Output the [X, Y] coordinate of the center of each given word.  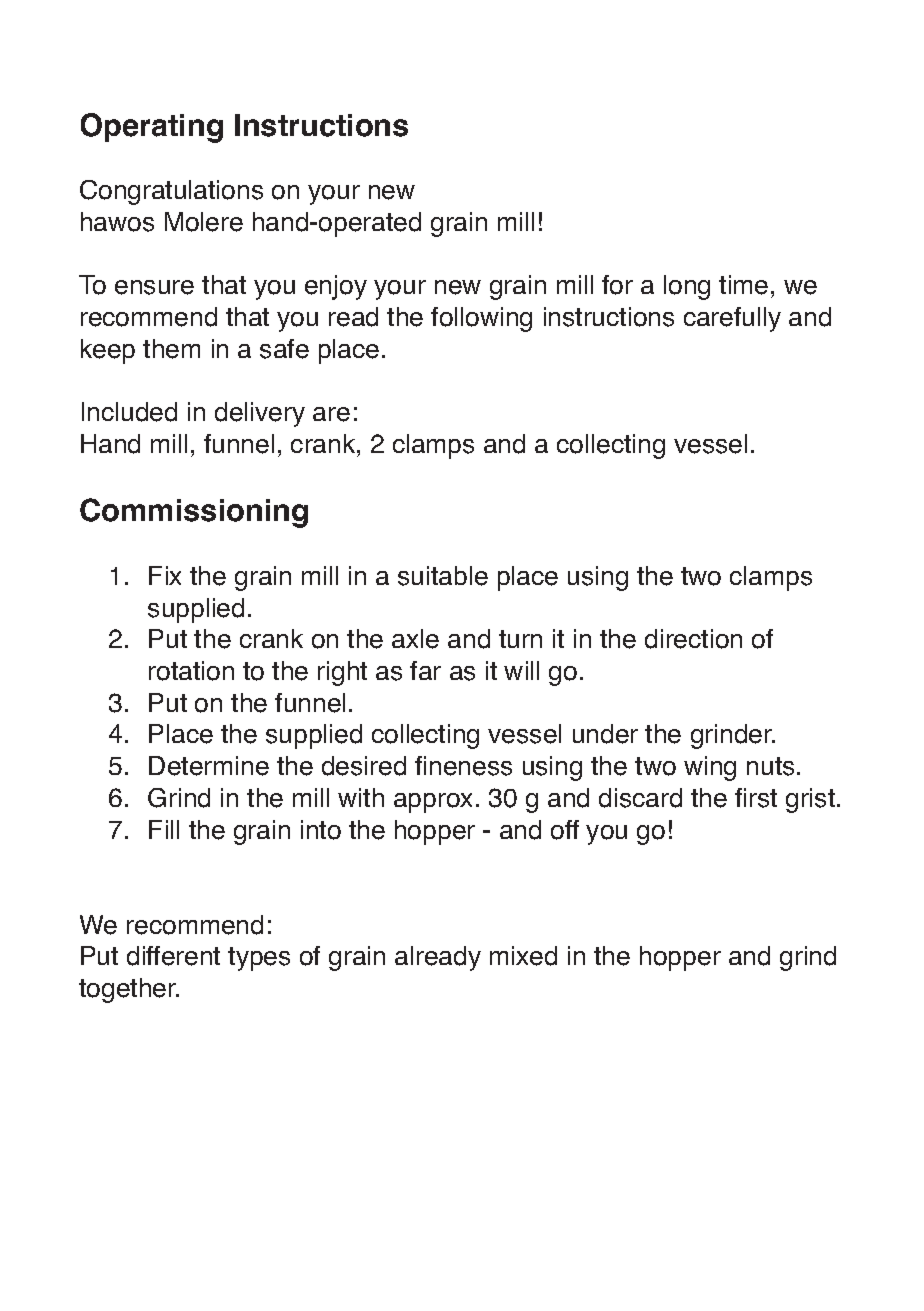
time [743, 285]
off [565, 830]
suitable [443, 576]
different [173, 956]
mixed [523, 956]
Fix [165, 575]
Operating [152, 128]
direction [693, 639]
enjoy [336, 287]
